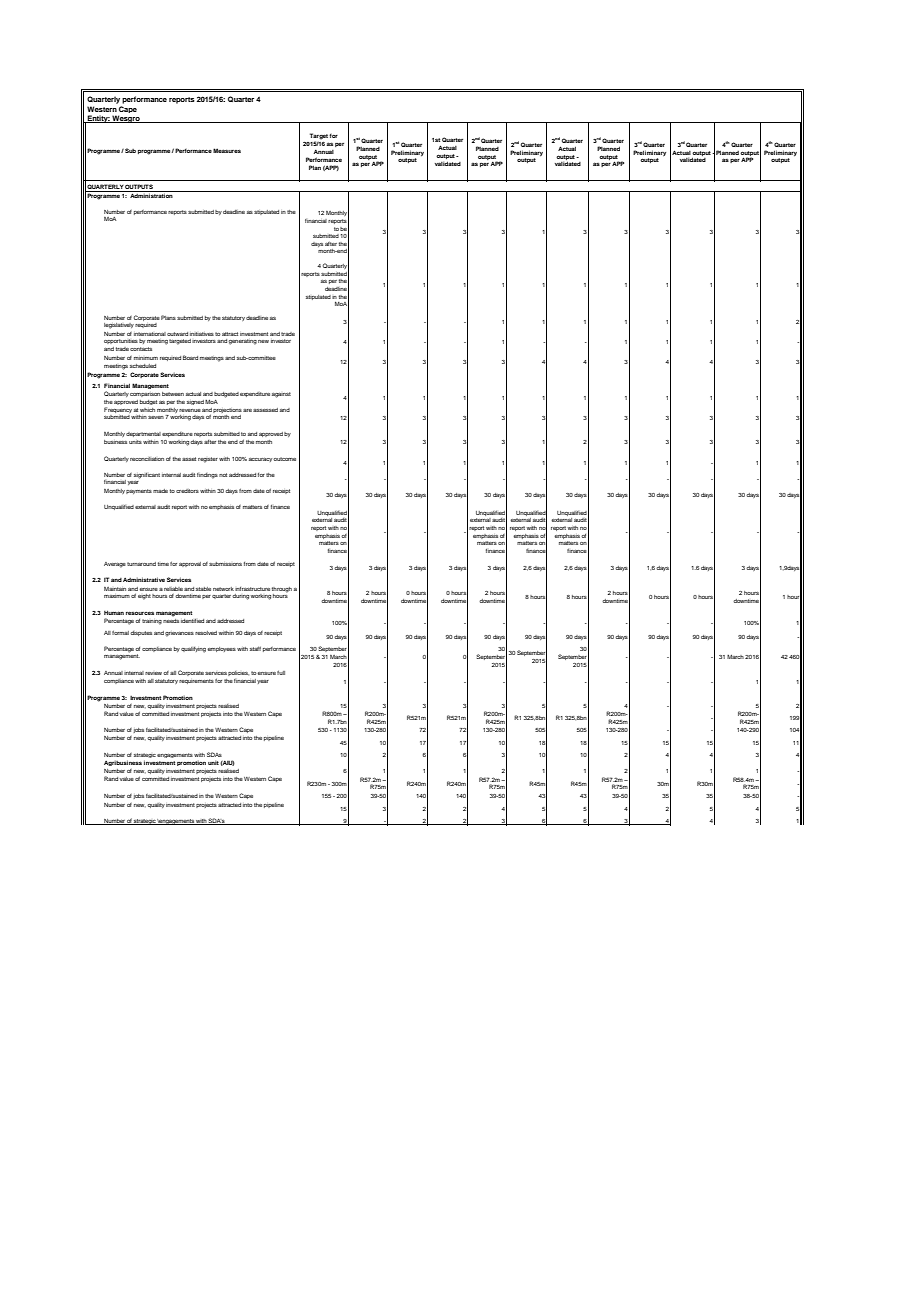  Describe the element at coordinates (190, 357) in the screenshot. I see `Board` at that location.
